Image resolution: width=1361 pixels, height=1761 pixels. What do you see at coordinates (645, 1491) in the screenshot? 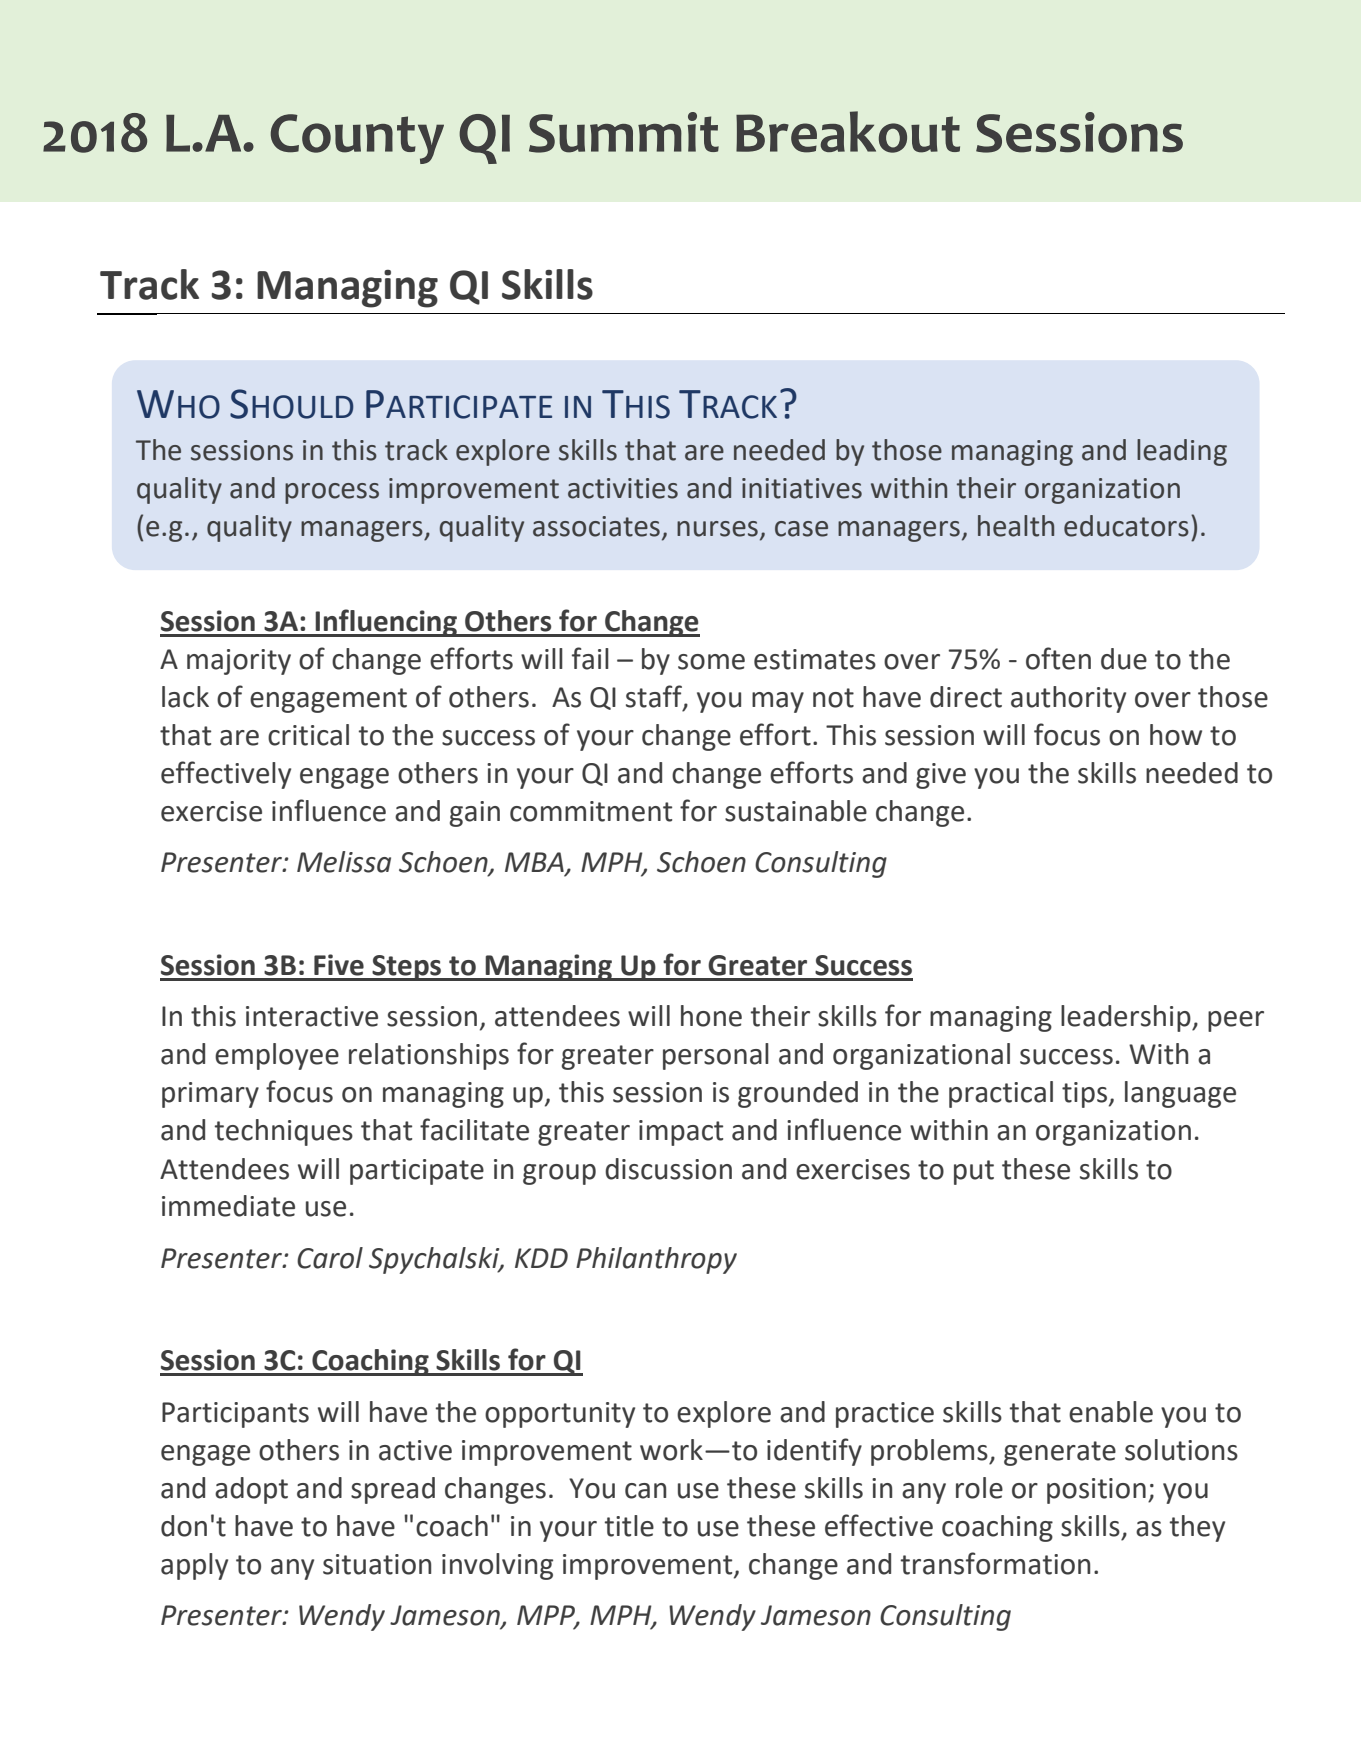
I see `can` at bounding box center [645, 1491].
